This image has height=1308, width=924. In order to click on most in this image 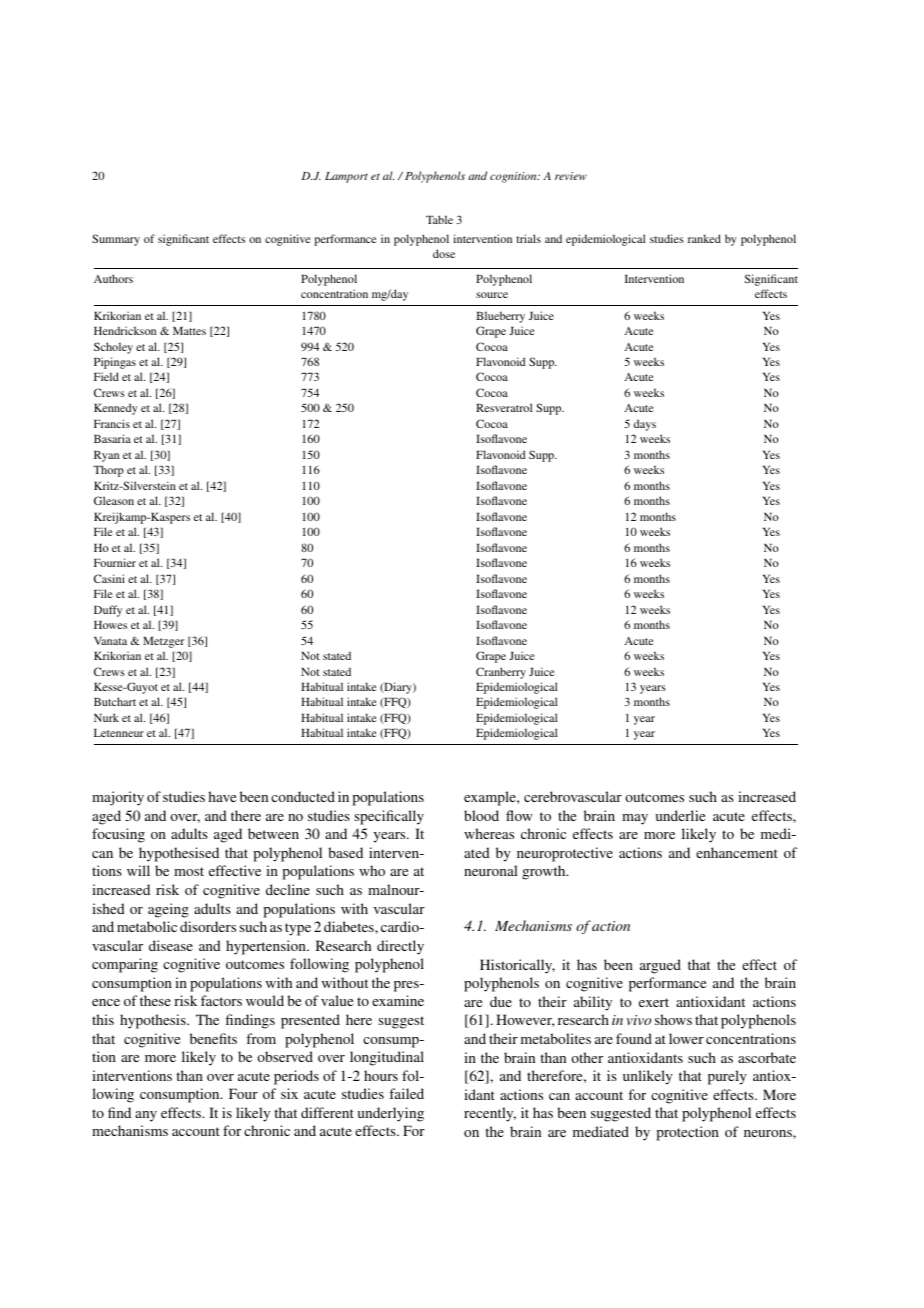, I will do `click(189, 871)`.
